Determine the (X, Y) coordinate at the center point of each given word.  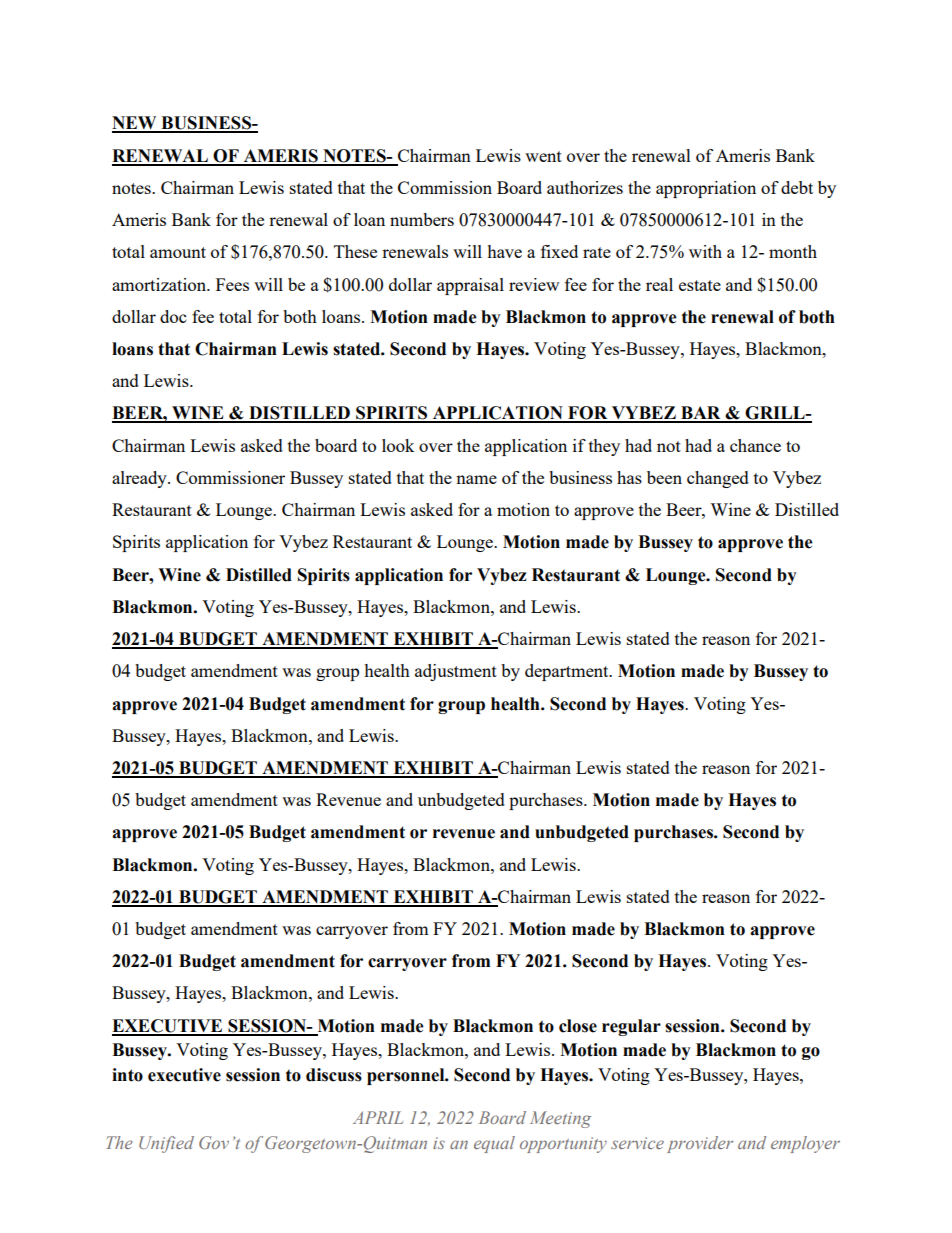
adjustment (456, 672)
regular (631, 1027)
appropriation (706, 189)
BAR (701, 414)
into (127, 1075)
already (140, 479)
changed (718, 479)
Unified (166, 1144)
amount (178, 252)
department (568, 672)
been (664, 477)
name (476, 479)
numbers (422, 219)
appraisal (470, 286)
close (578, 1026)
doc (173, 316)
